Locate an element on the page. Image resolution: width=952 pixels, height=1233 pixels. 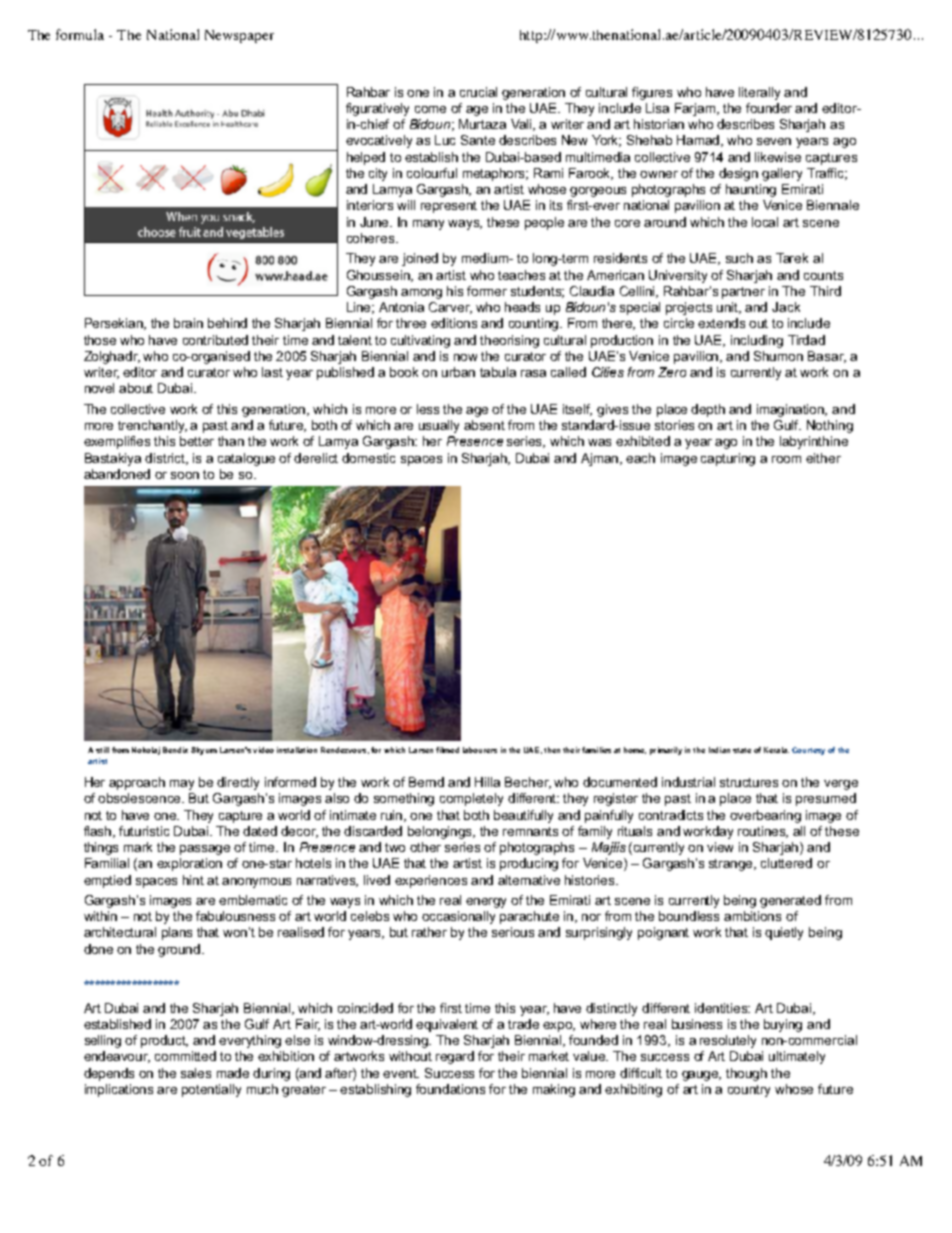
crucial is located at coordinates (478, 92).
